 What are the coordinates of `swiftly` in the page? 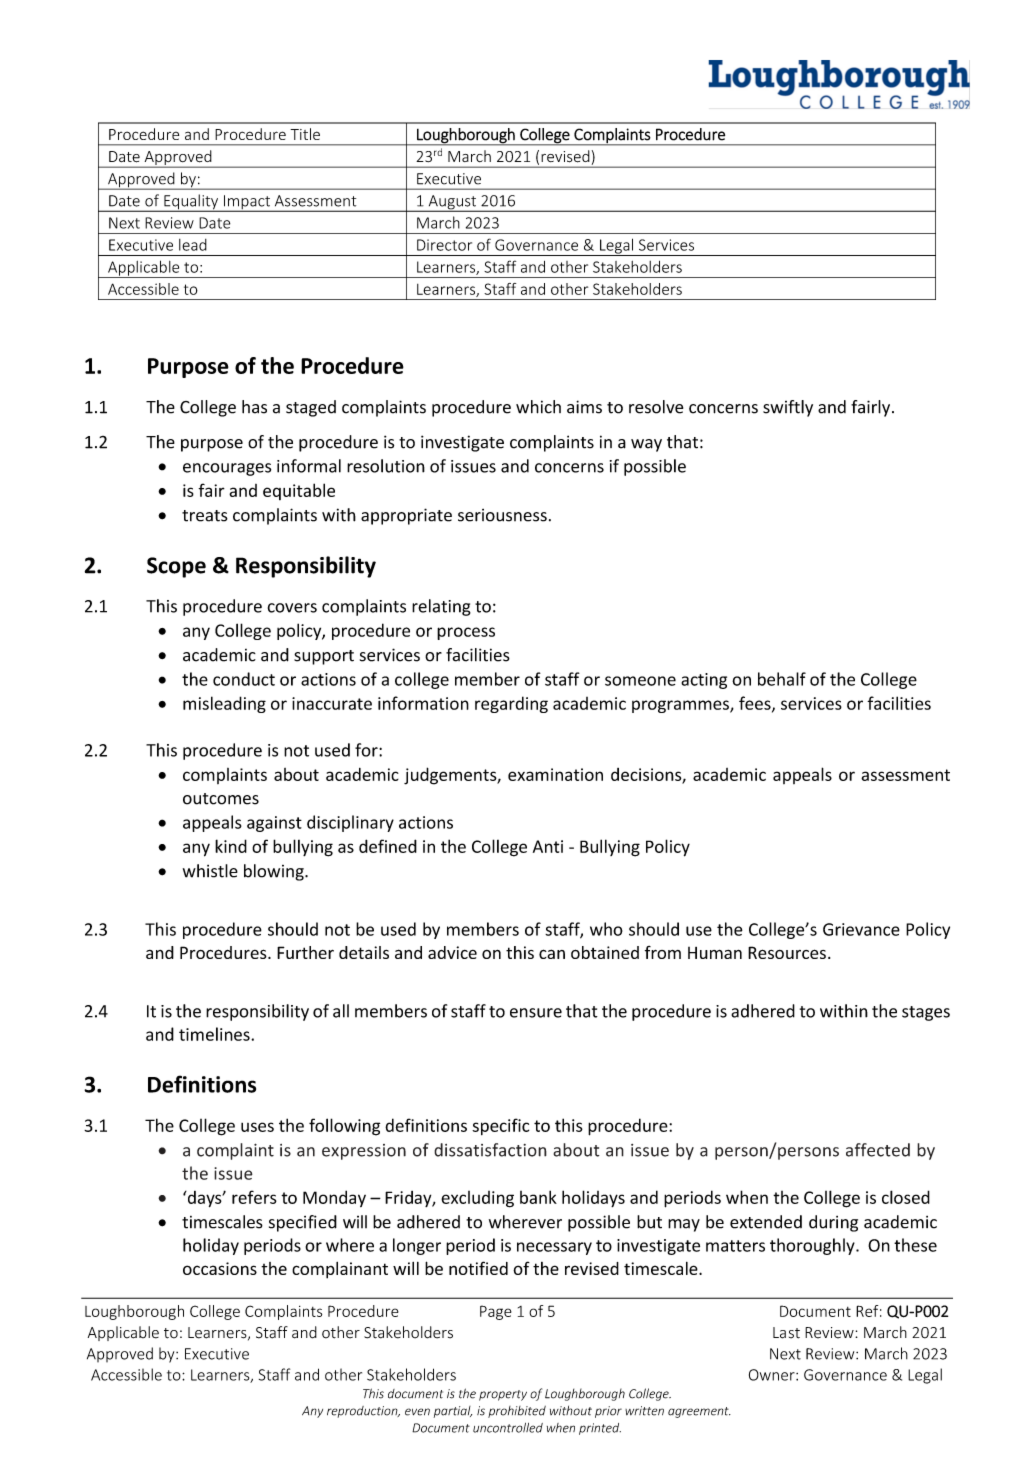 It's located at (788, 408).
